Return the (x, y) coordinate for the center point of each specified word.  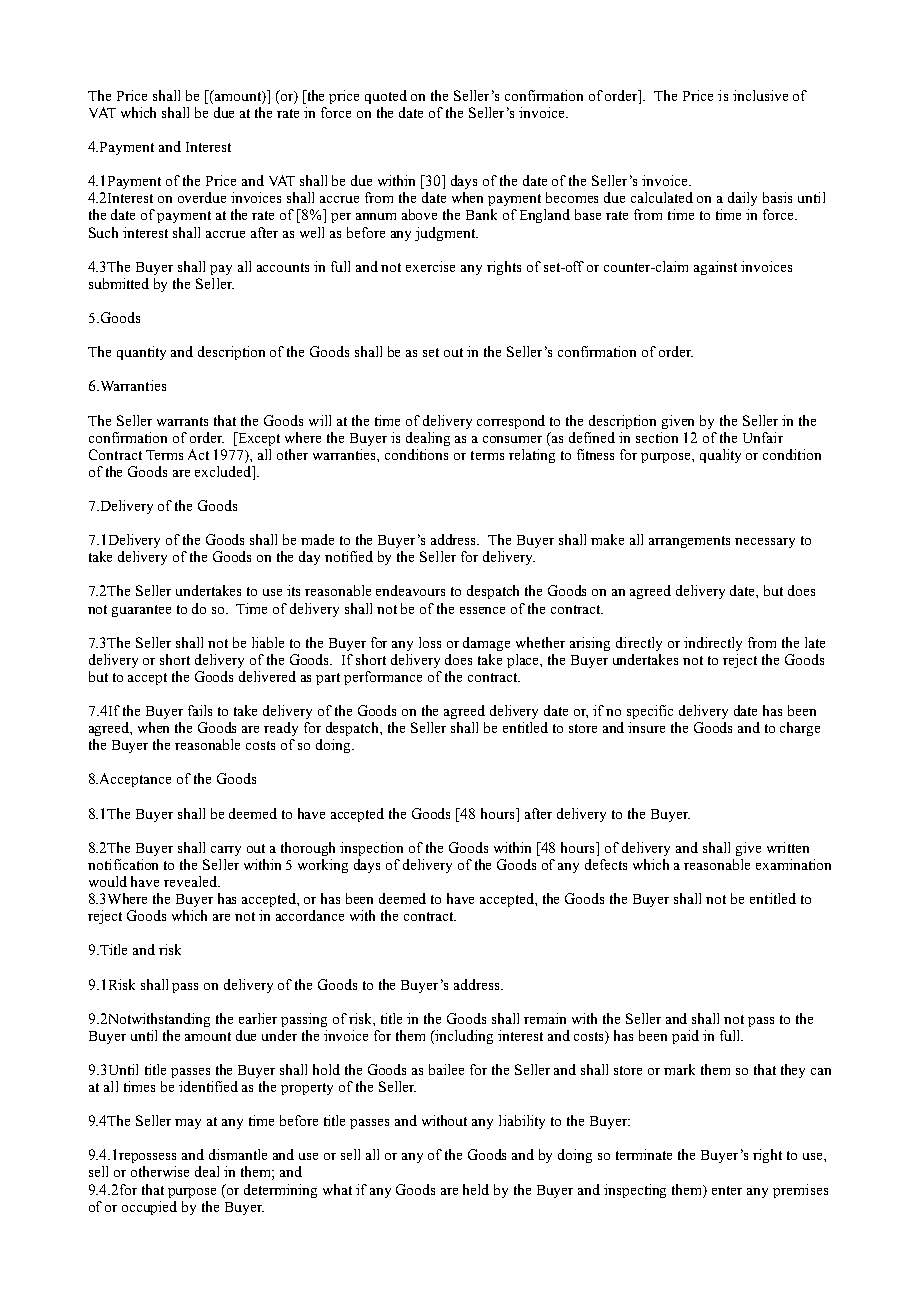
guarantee (141, 611)
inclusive (760, 95)
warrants (182, 421)
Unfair (763, 437)
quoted (386, 97)
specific (650, 712)
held (476, 1189)
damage (486, 644)
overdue (202, 197)
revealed (191, 881)
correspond (511, 422)
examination (793, 864)
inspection (371, 849)
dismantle (238, 1154)
